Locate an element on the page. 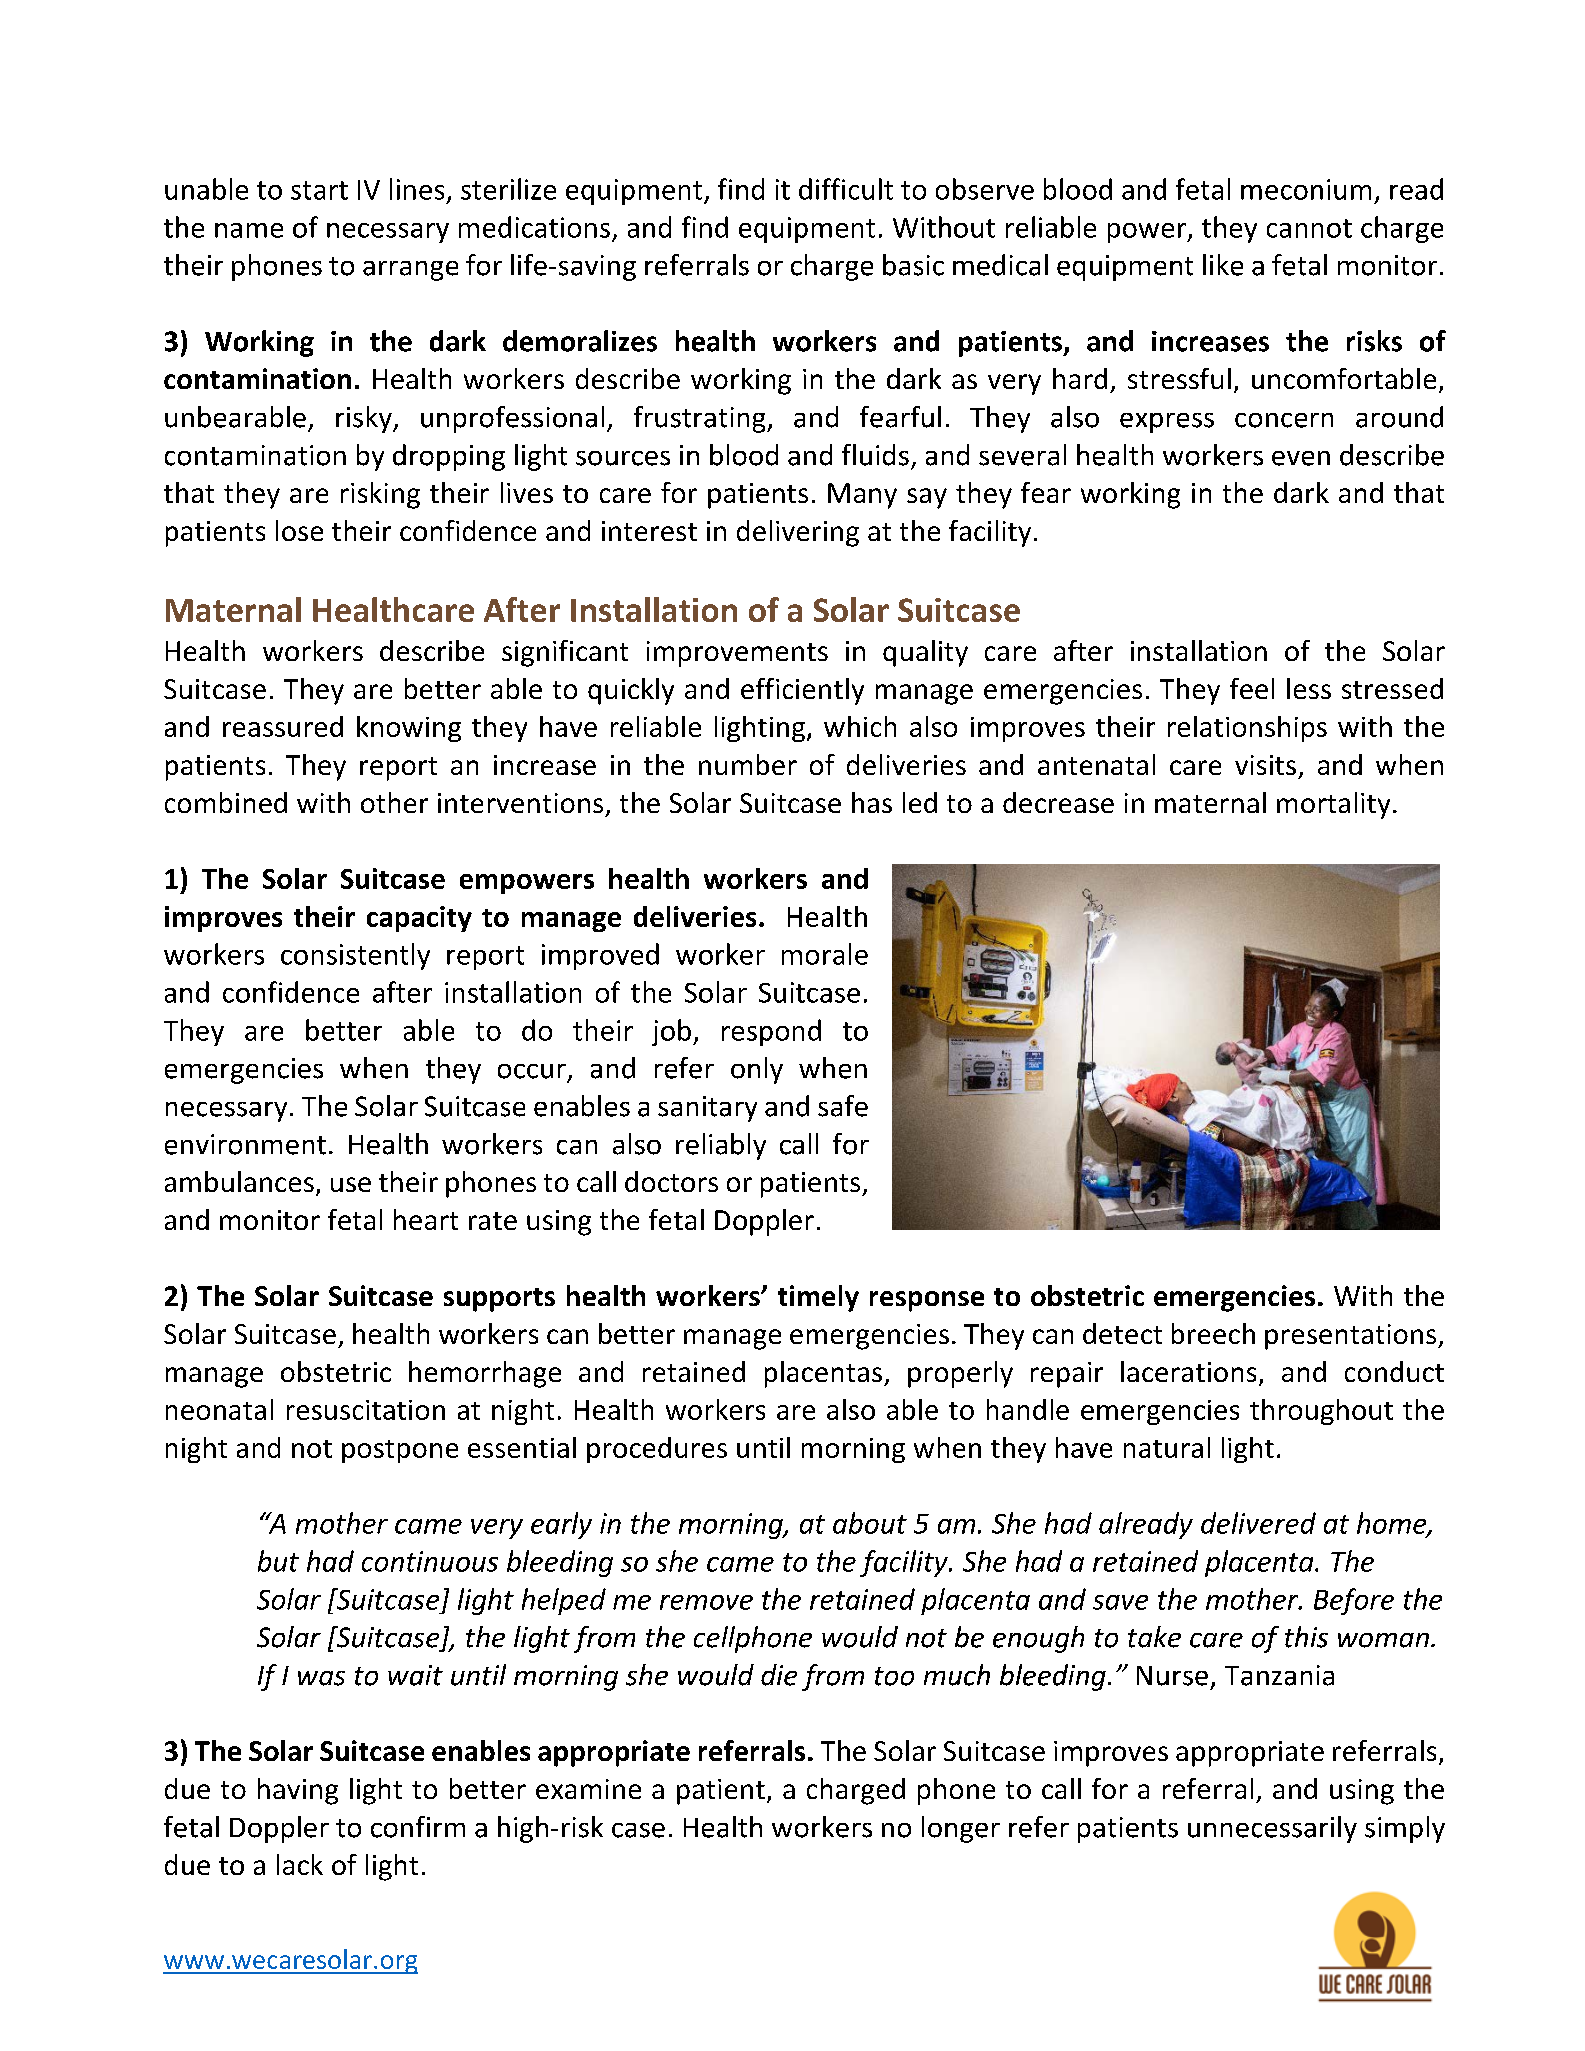 The height and width of the page is (2051, 1585). consistently is located at coordinates (355, 956).
